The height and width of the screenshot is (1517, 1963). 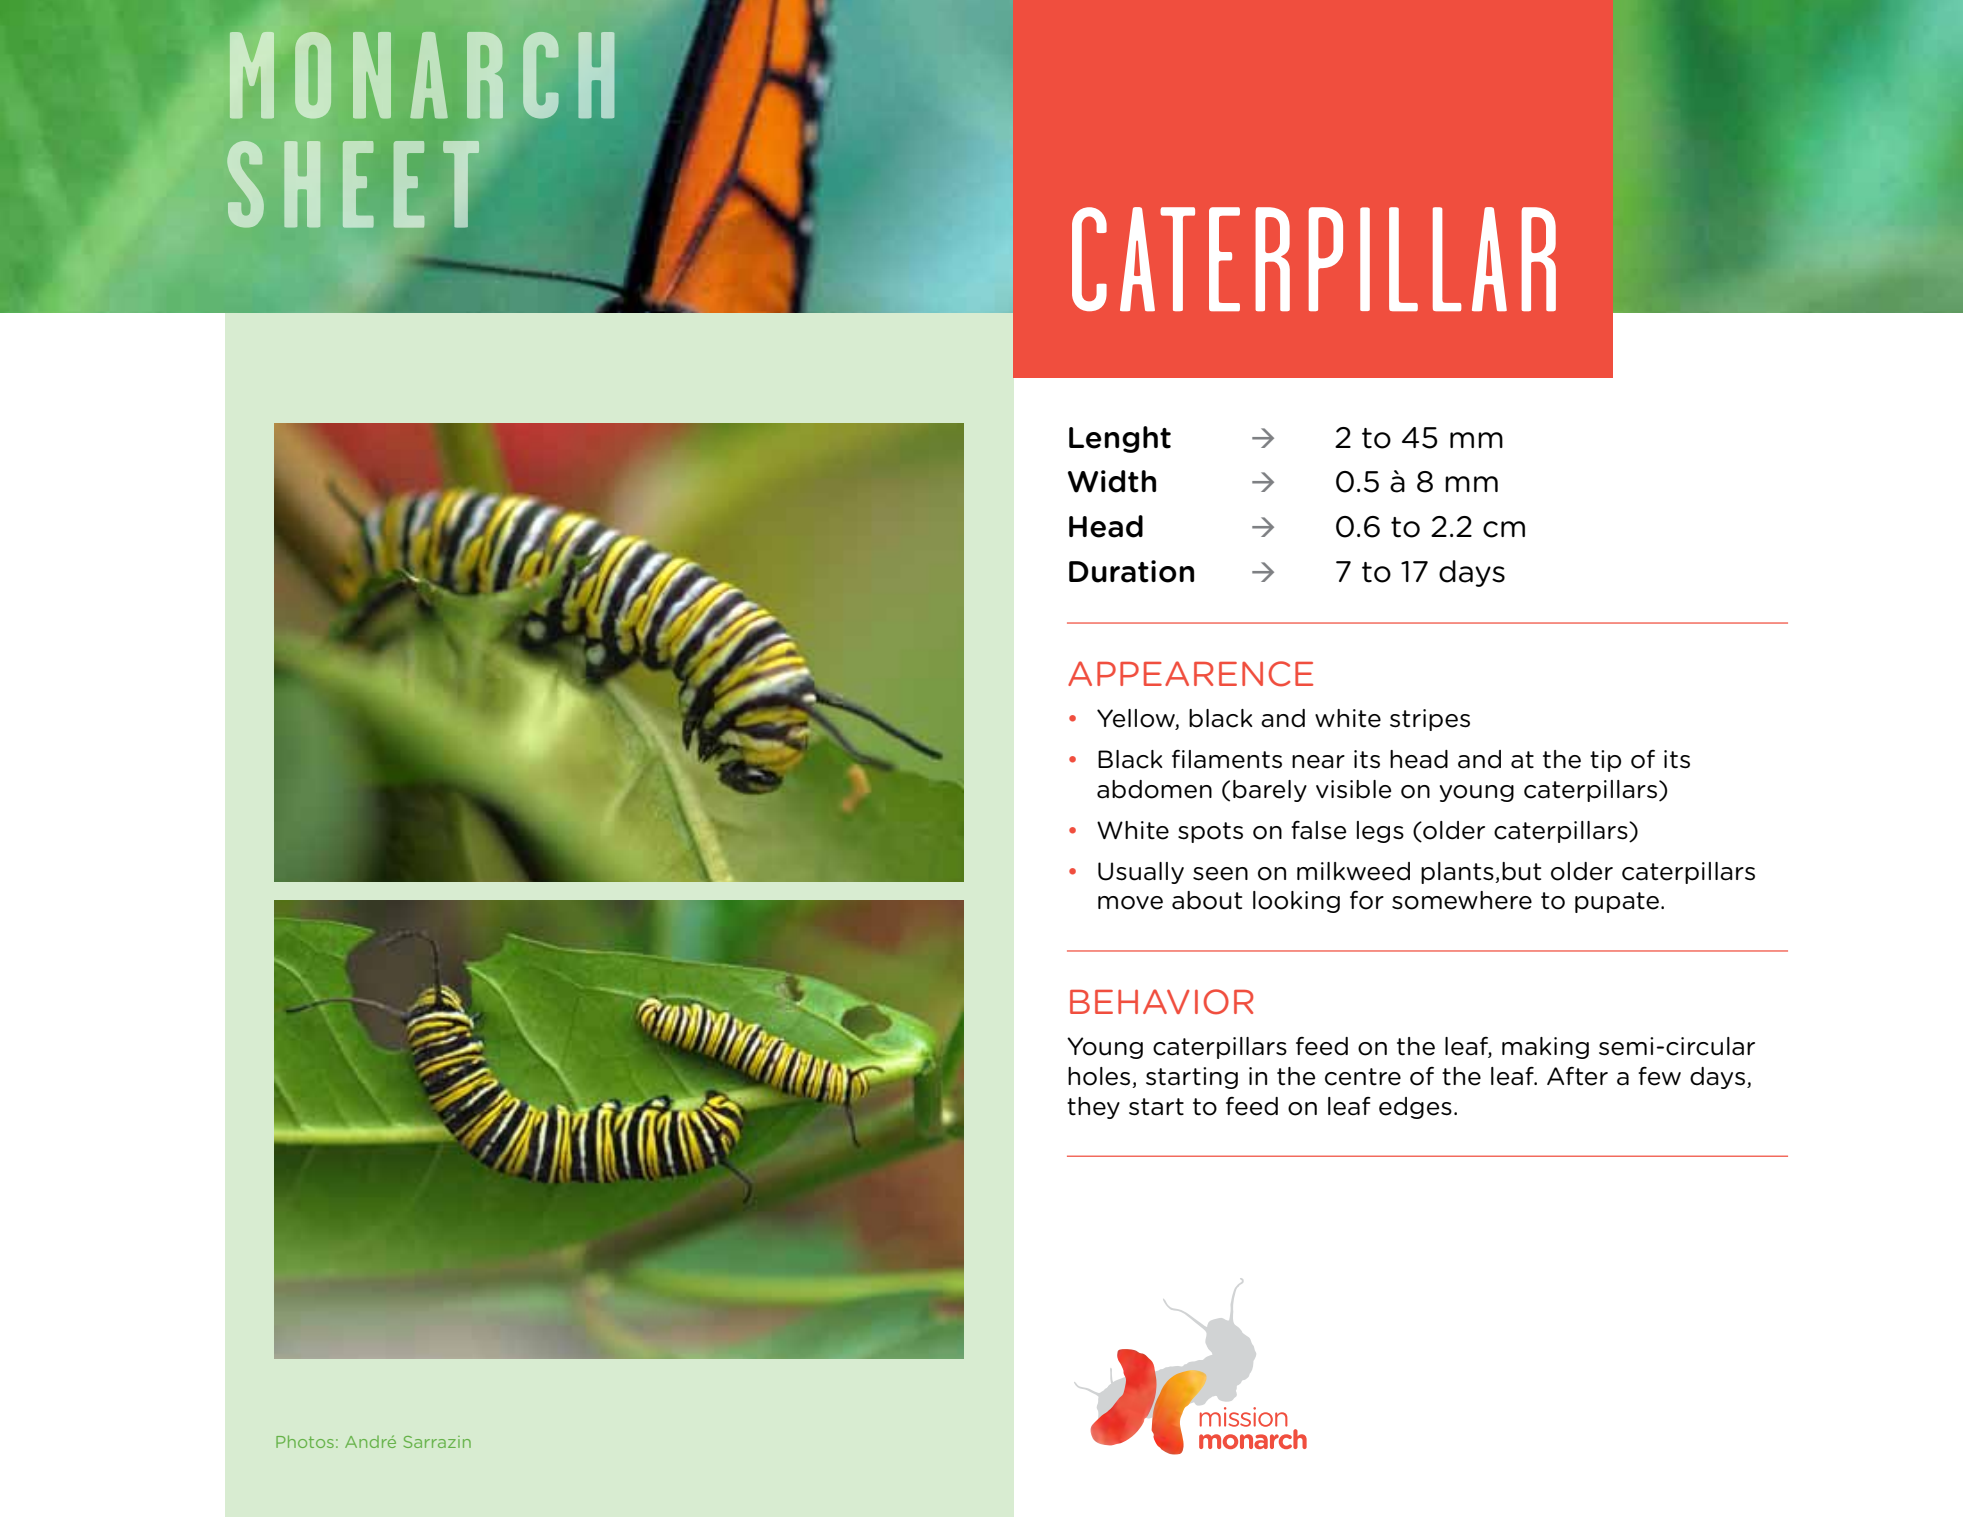 I want to click on monarch, so click(x=422, y=75).
